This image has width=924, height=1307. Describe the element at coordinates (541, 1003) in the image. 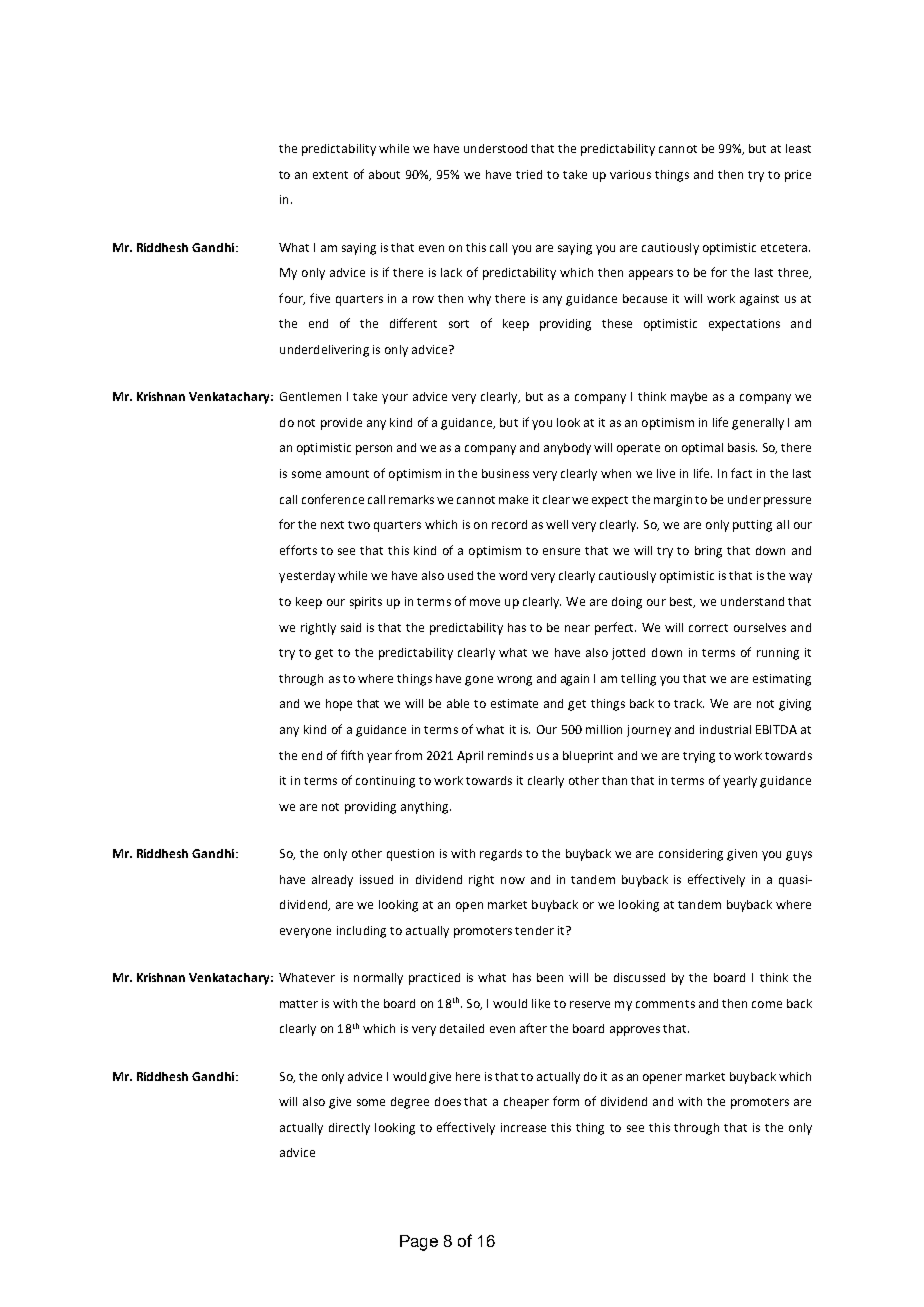

I see `like` at that location.
